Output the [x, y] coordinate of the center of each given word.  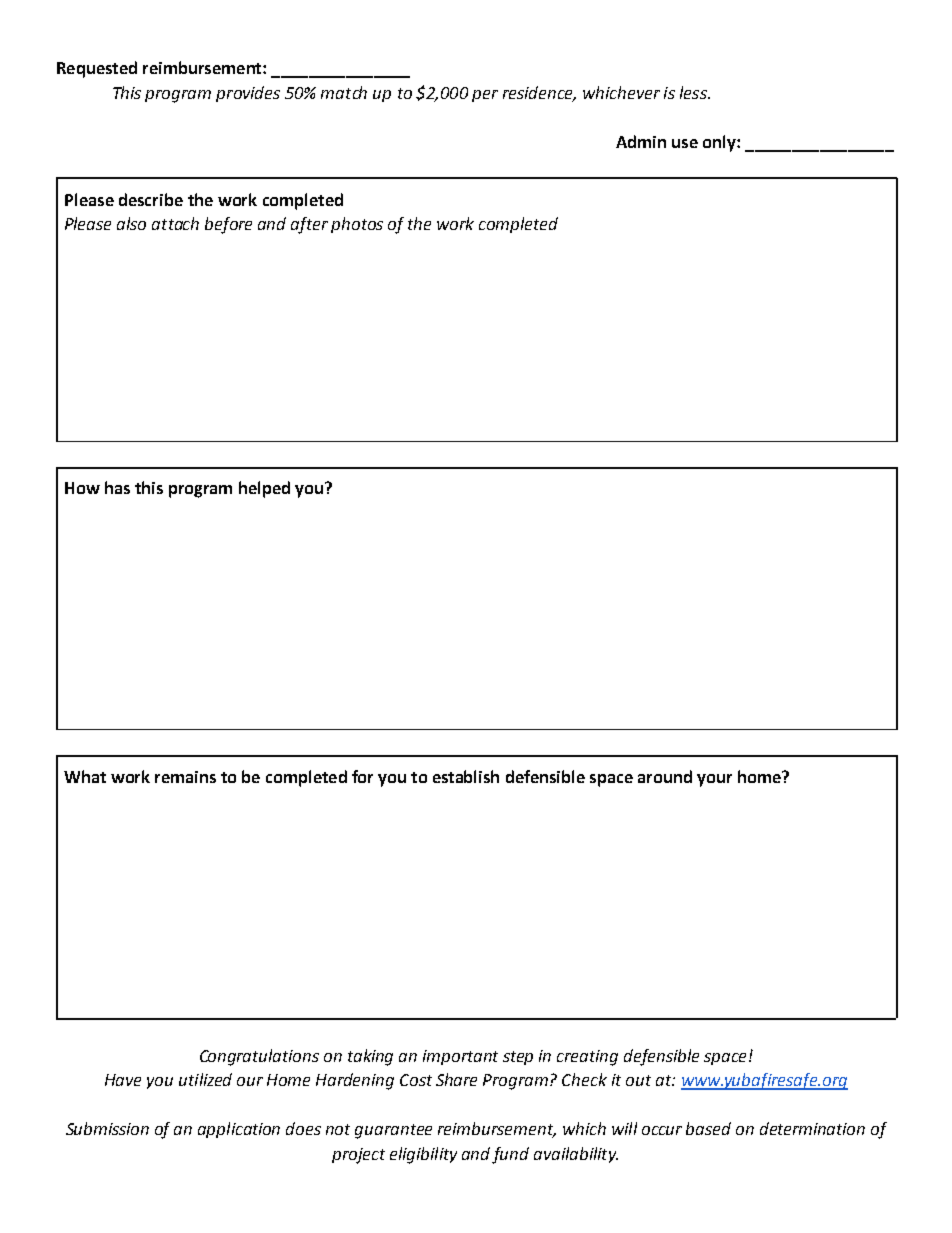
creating [587, 1058]
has [117, 487]
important [460, 1057]
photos [357, 225]
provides [248, 94]
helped [264, 489]
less [694, 92]
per [485, 96]
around [665, 776]
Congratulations [259, 1057]
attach [175, 223]
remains [185, 777]
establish [466, 776]
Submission [107, 1128]
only [720, 143]
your [714, 780]
